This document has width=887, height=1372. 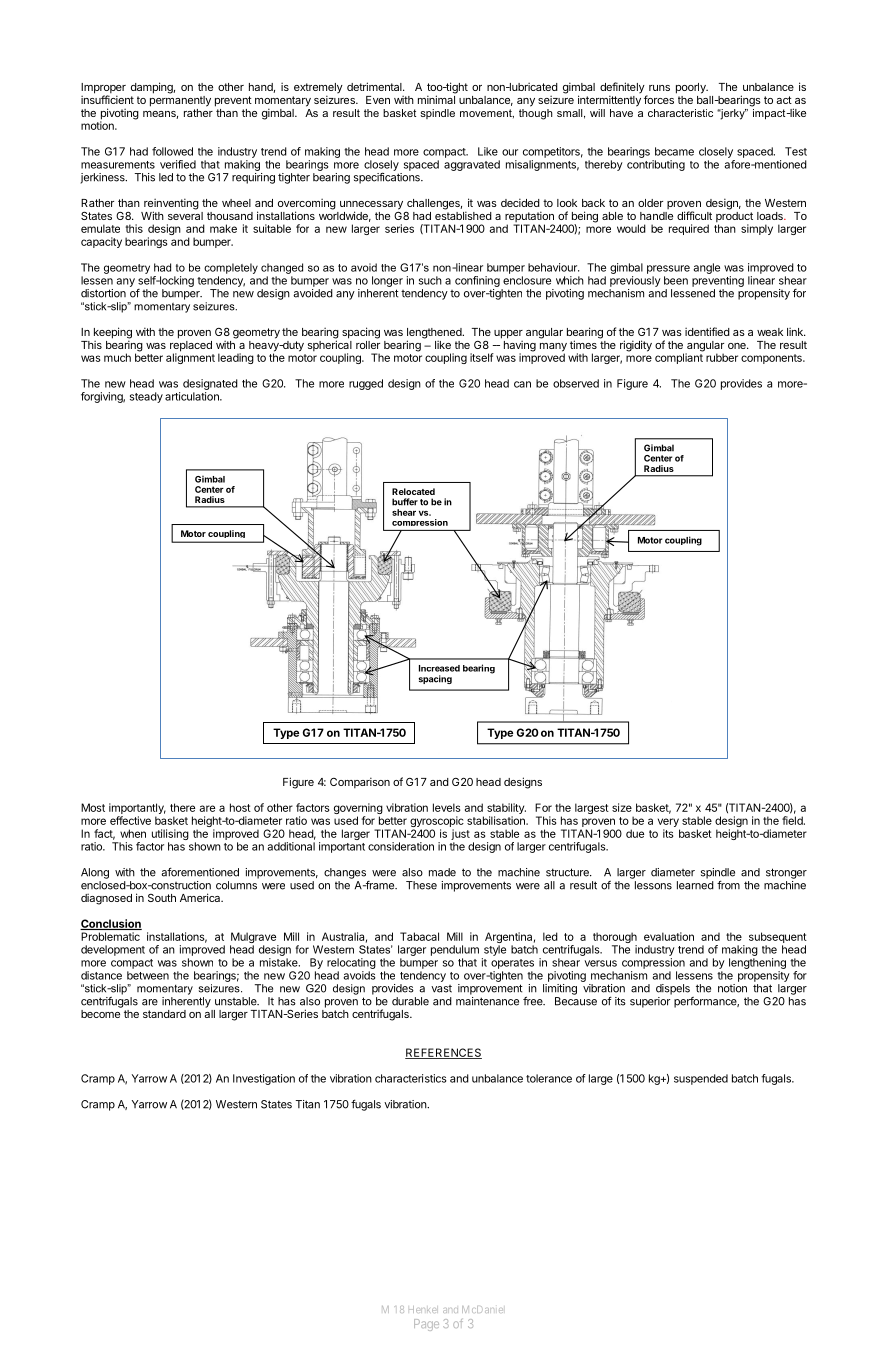 I want to click on Increased, so click(x=439, y=668).
